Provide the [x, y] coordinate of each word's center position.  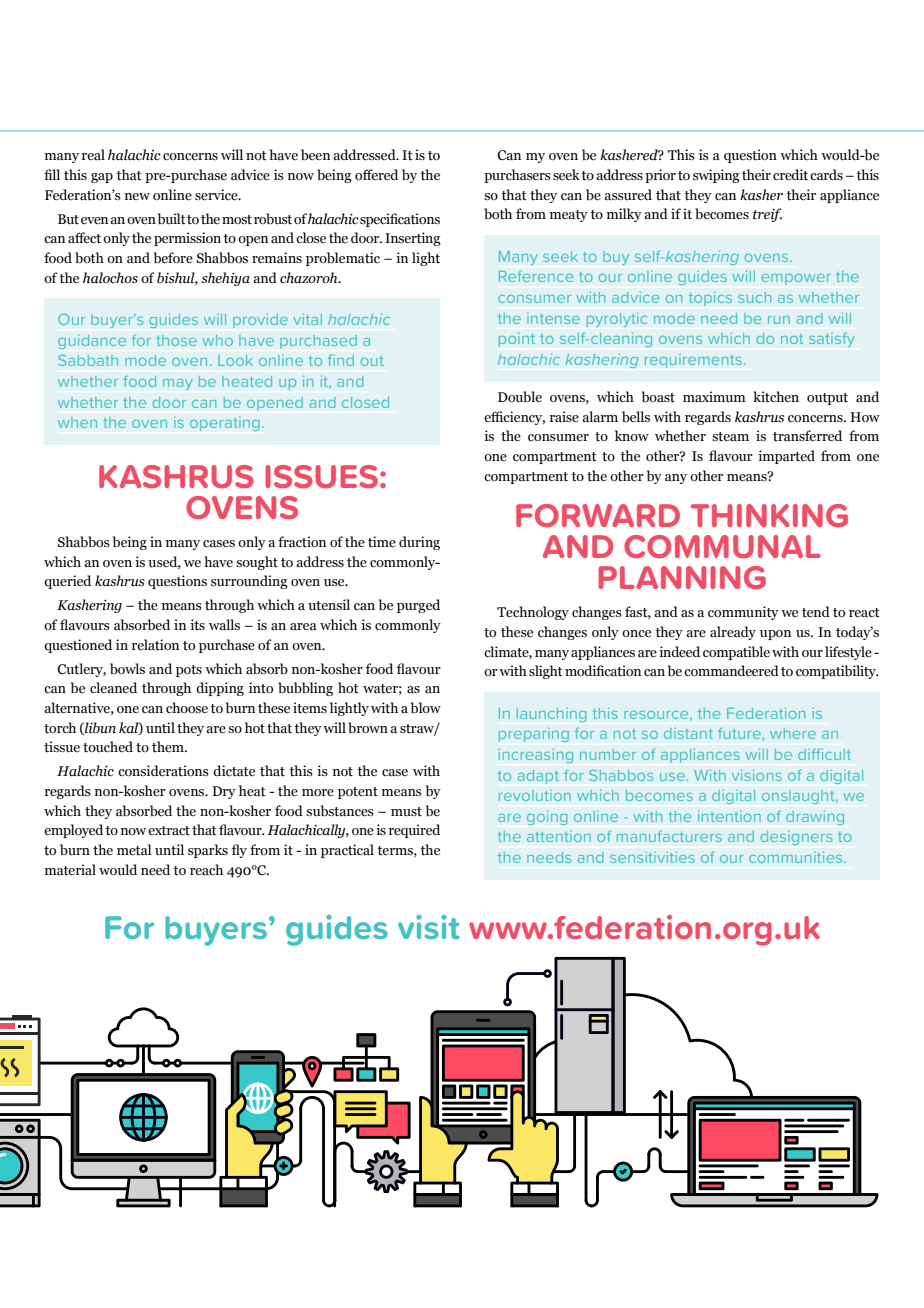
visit [429, 927]
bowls [127, 669]
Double [520, 397]
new [137, 196]
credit [790, 175]
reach [206, 870]
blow [426, 707]
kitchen [776, 397]
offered [376, 175]
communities [797, 857]
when [77, 422]
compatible [736, 653]
